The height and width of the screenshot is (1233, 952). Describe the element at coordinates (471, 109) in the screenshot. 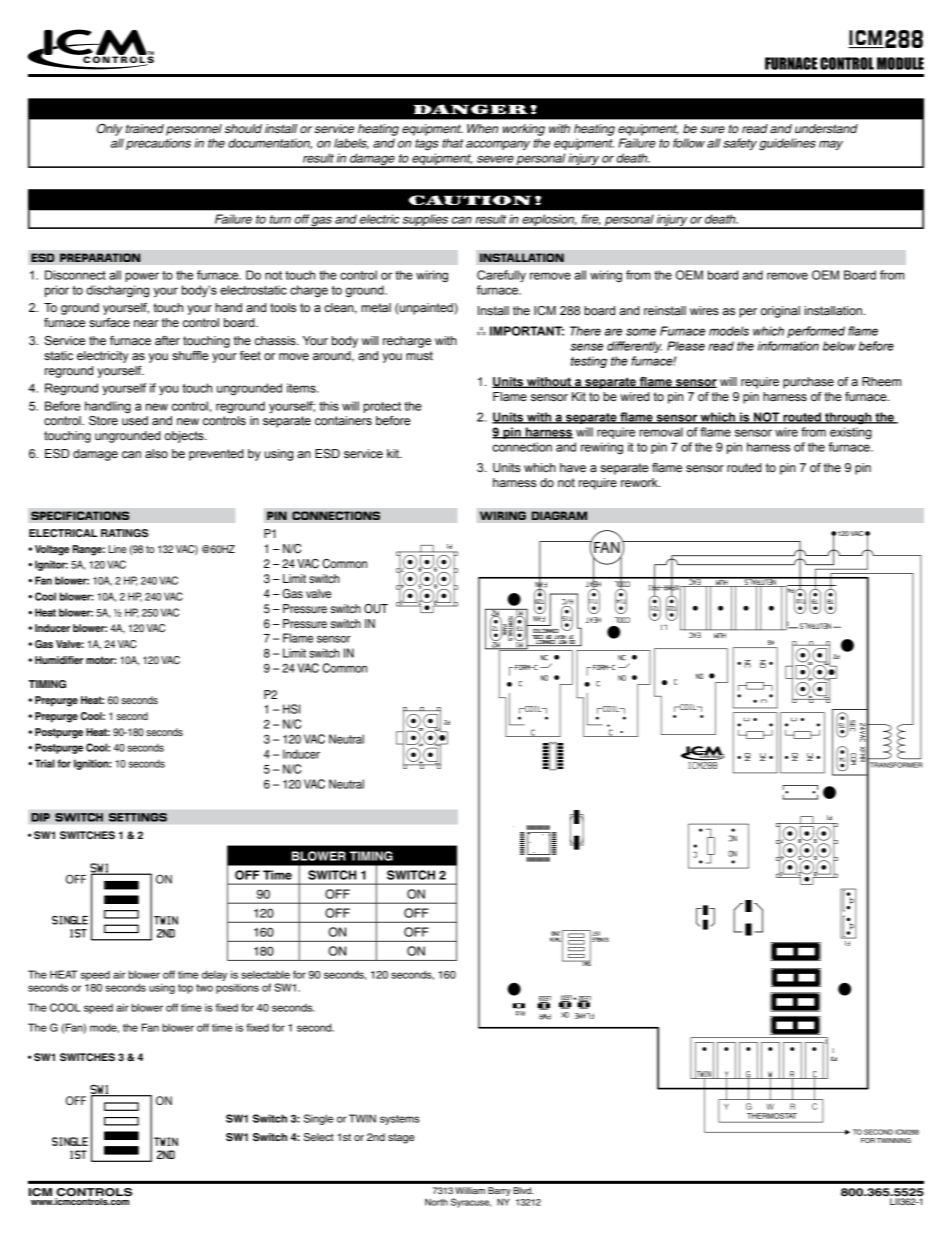

I see `DANGER` at that location.
